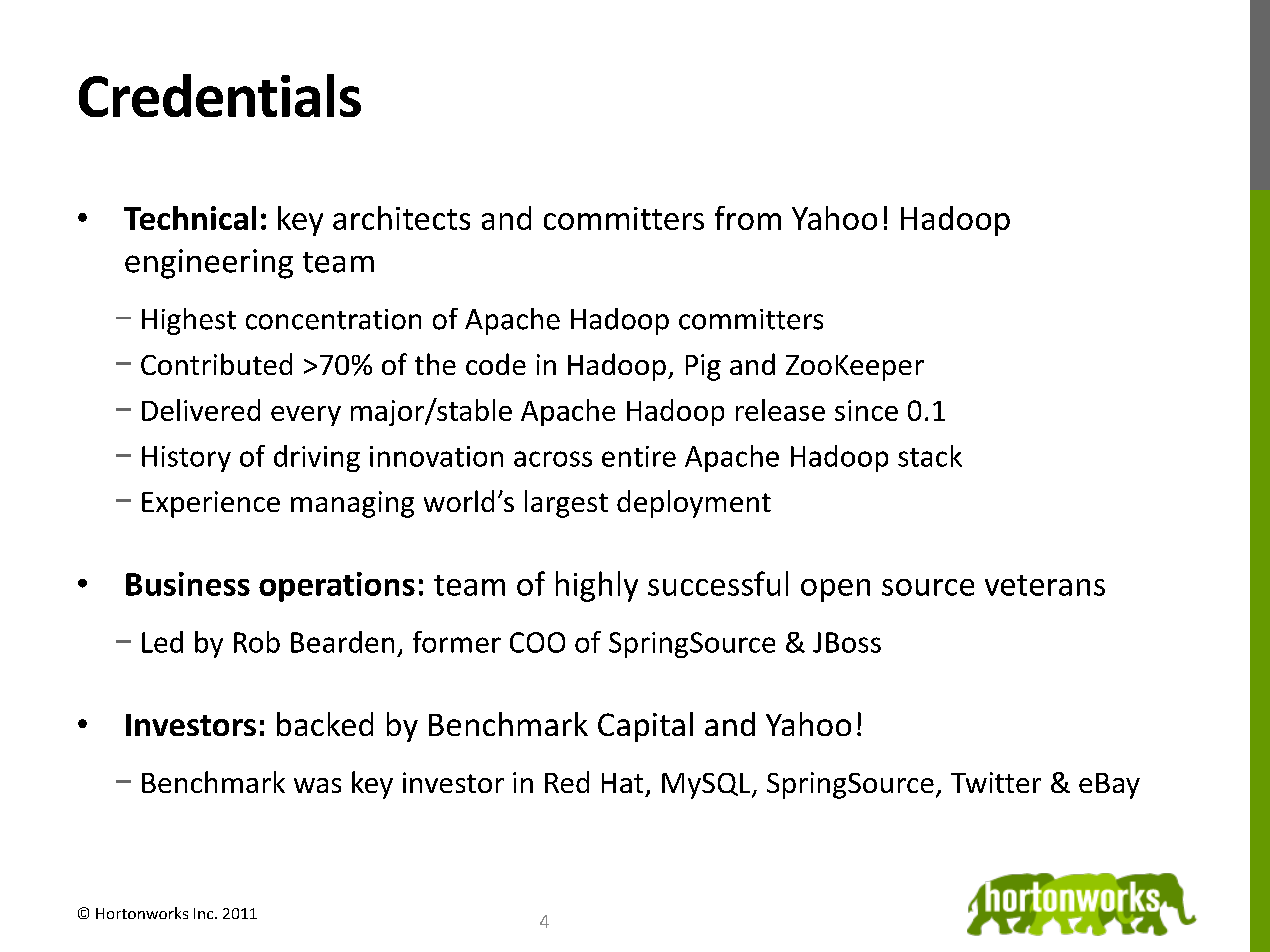 The width and height of the screenshot is (1270, 952). What do you see at coordinates (496, 364) in the screenshot?
I see `code` at bounding box center [496, 364].
